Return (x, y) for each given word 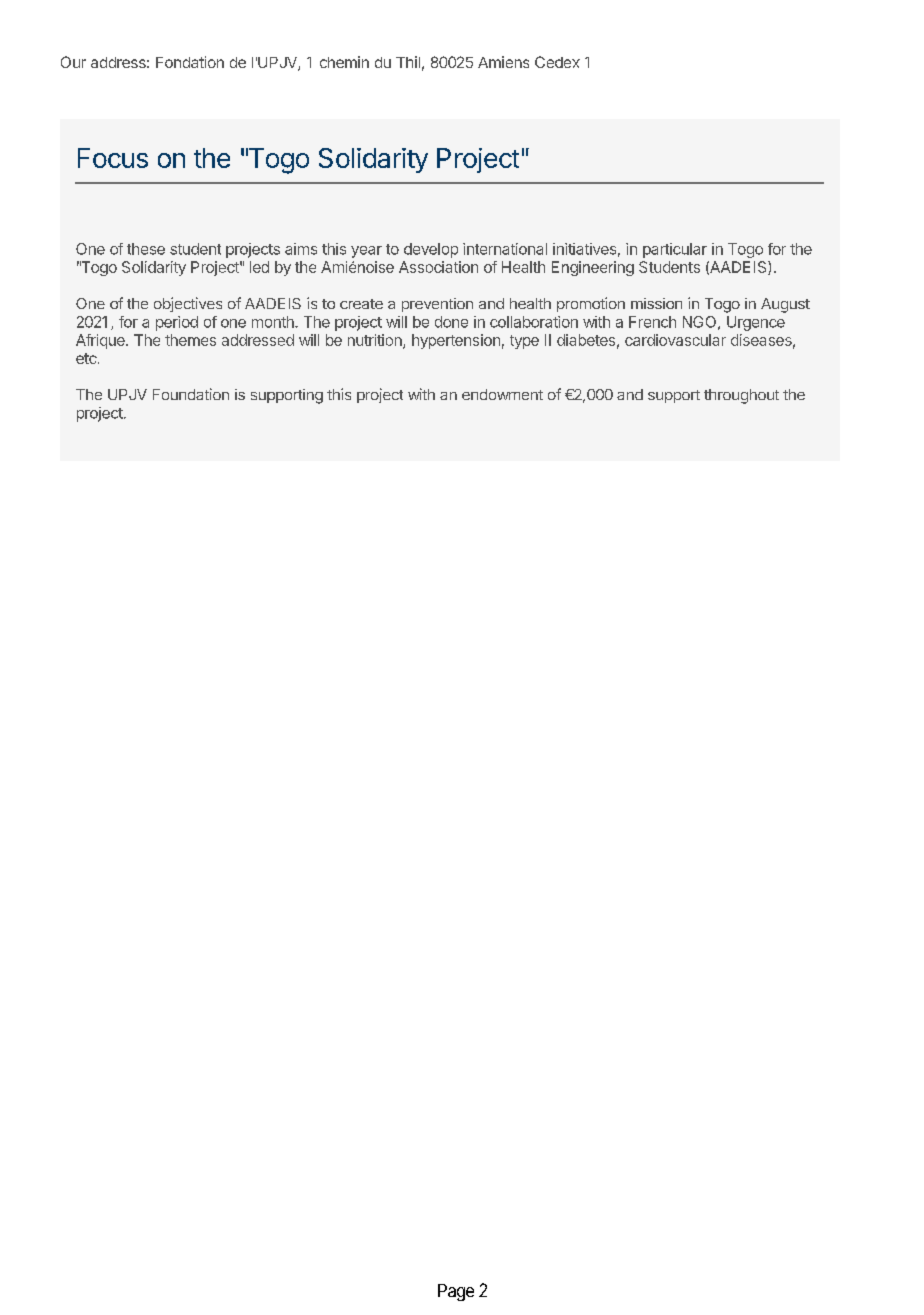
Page (456, 1292)
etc (87, 358)
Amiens (503, 62)
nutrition (376, 341)
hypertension (456, 341)
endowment (502, 394)
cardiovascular (675, 340)
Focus (113, 158)
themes (190, 340)
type (524, 342)
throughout (741, 396)
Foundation (191, 394)
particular (675, 250)
